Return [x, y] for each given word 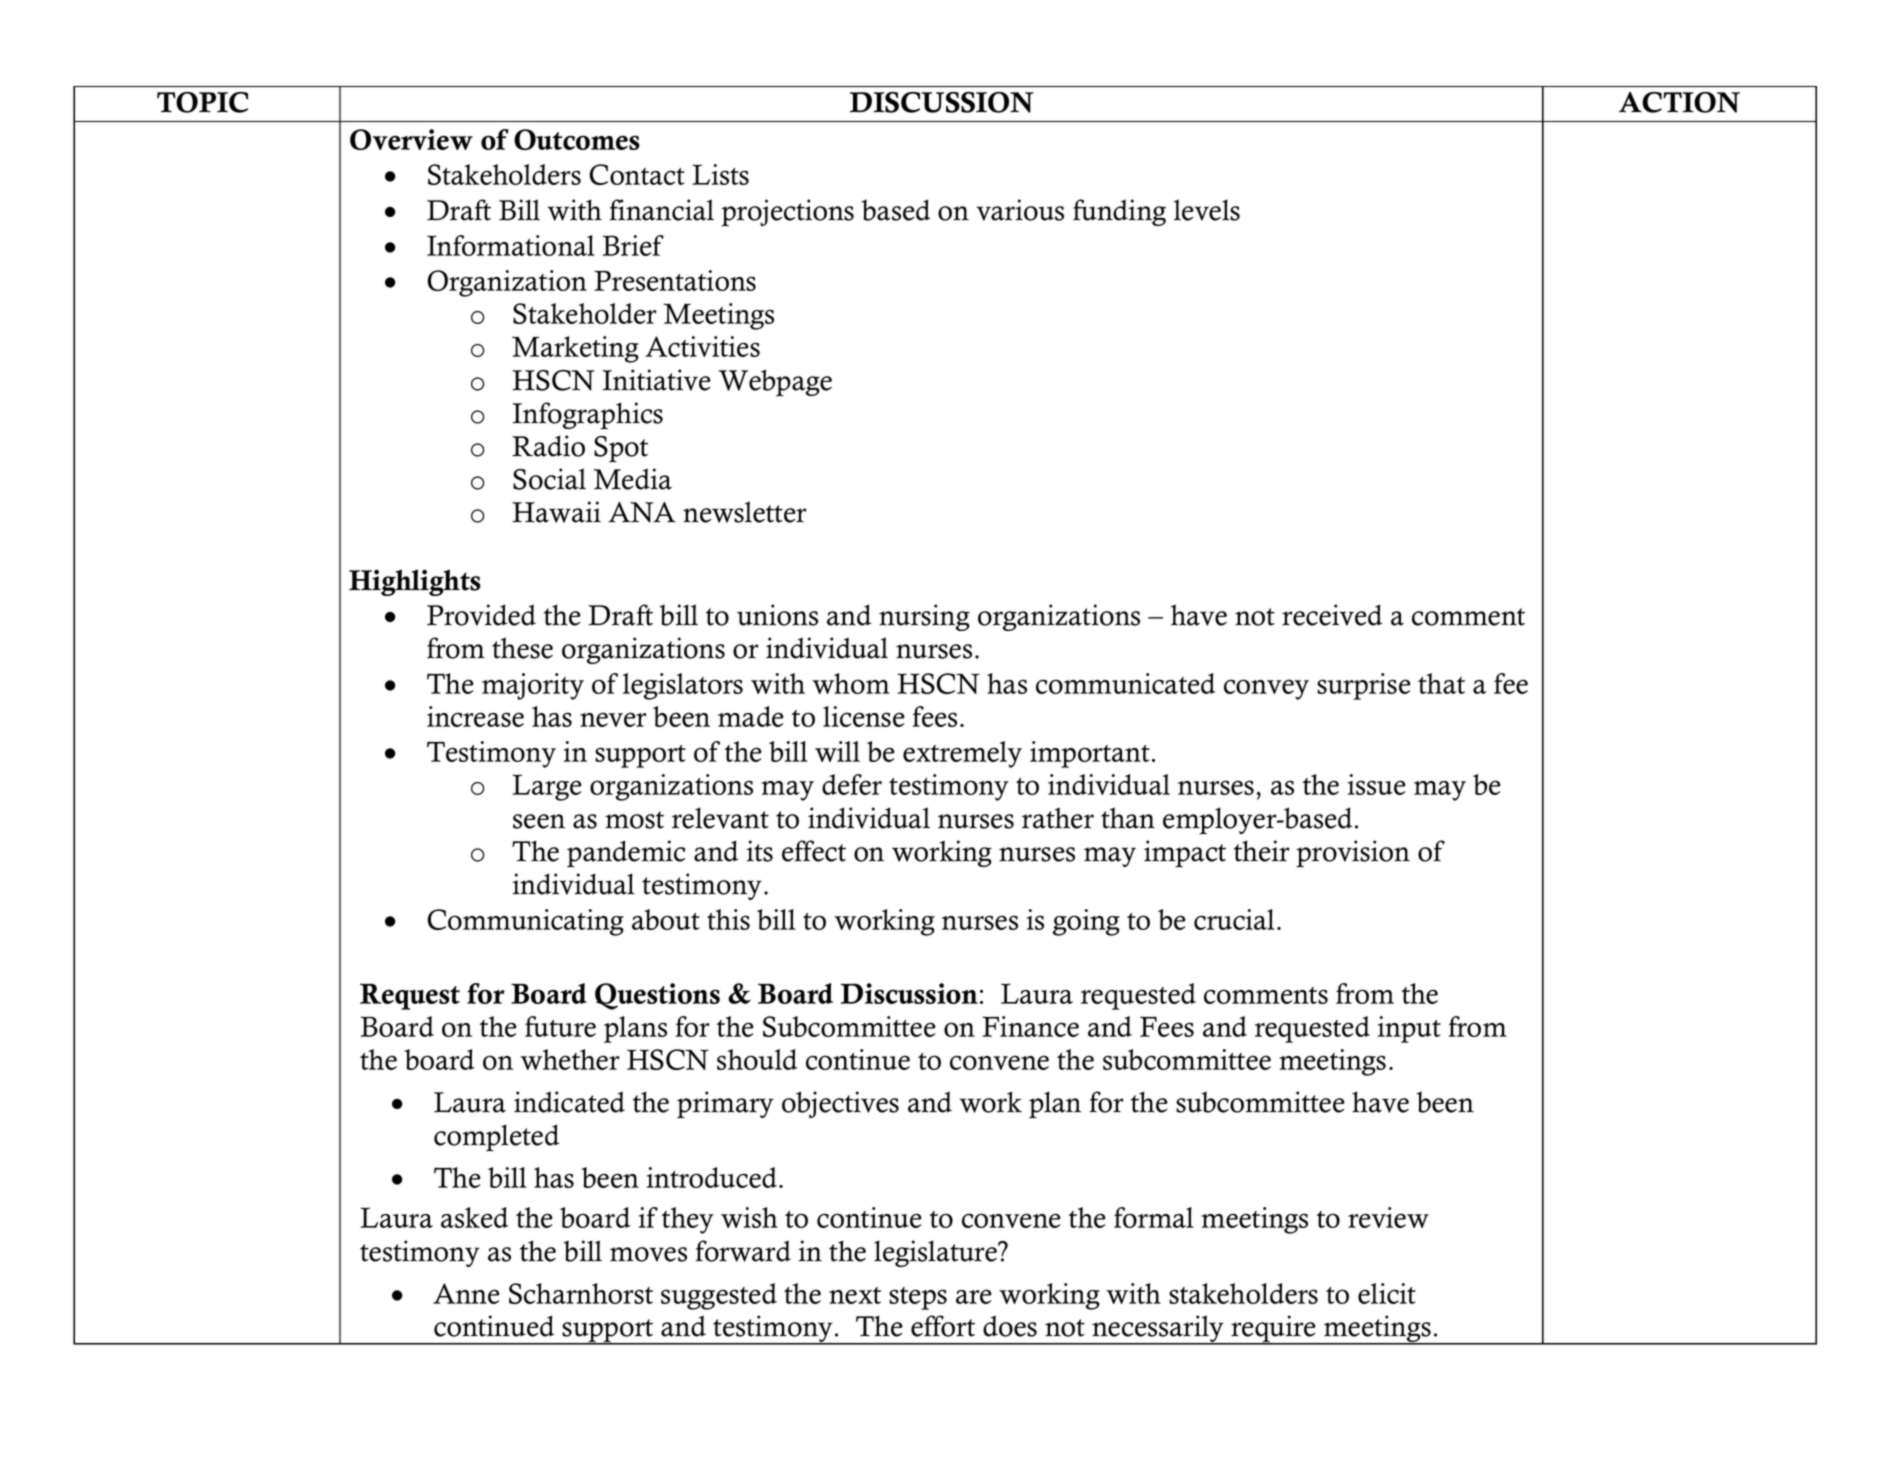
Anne [466, 1293]
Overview [411, 139]
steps [918, 1298]
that [1441, 683]
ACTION [1679, 102]
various [1020, 210]
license [864, 716]
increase [475, 716]
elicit [1387, 1293]
